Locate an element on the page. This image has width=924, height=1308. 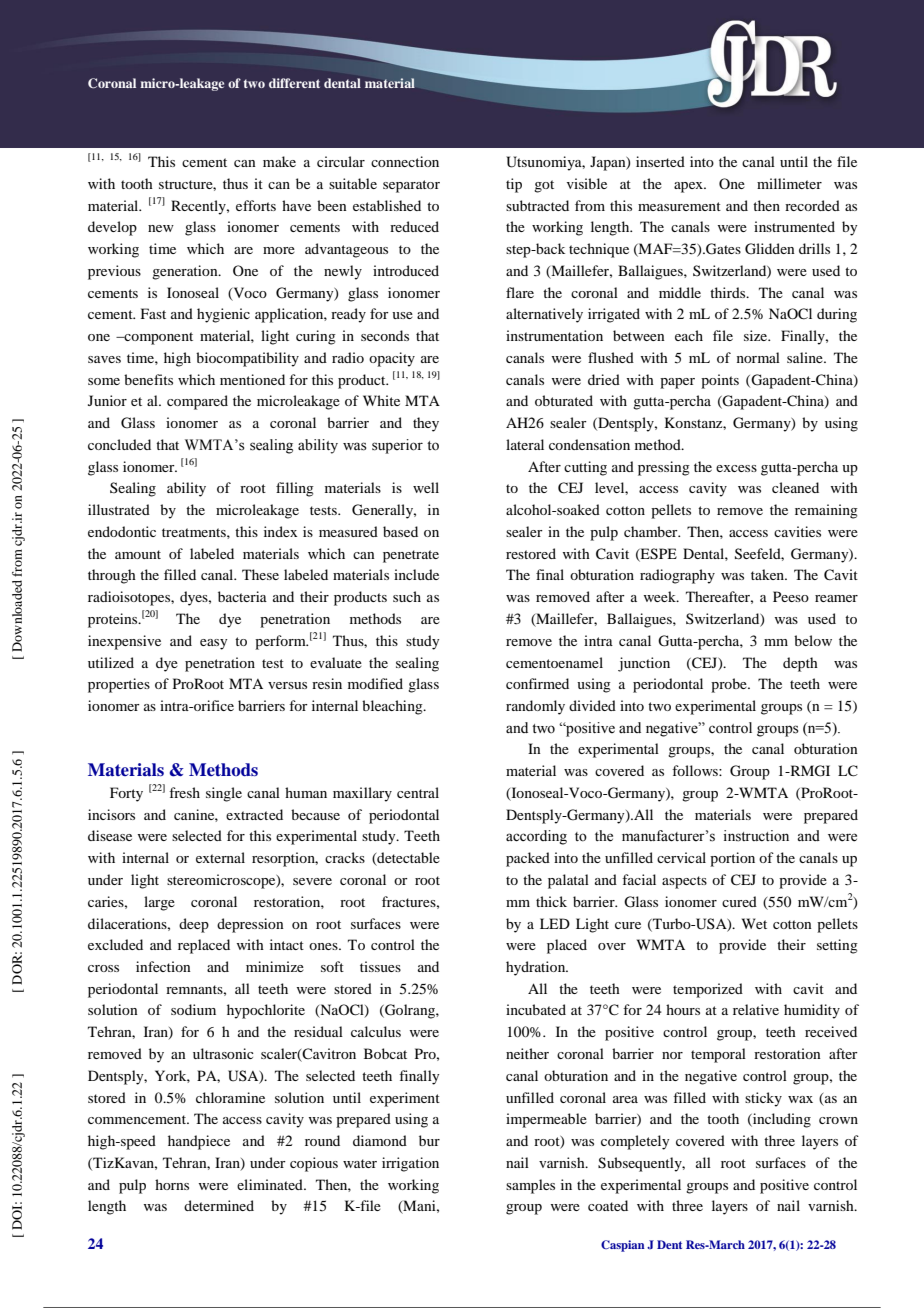
packed is located at coordinates (528, 859).
